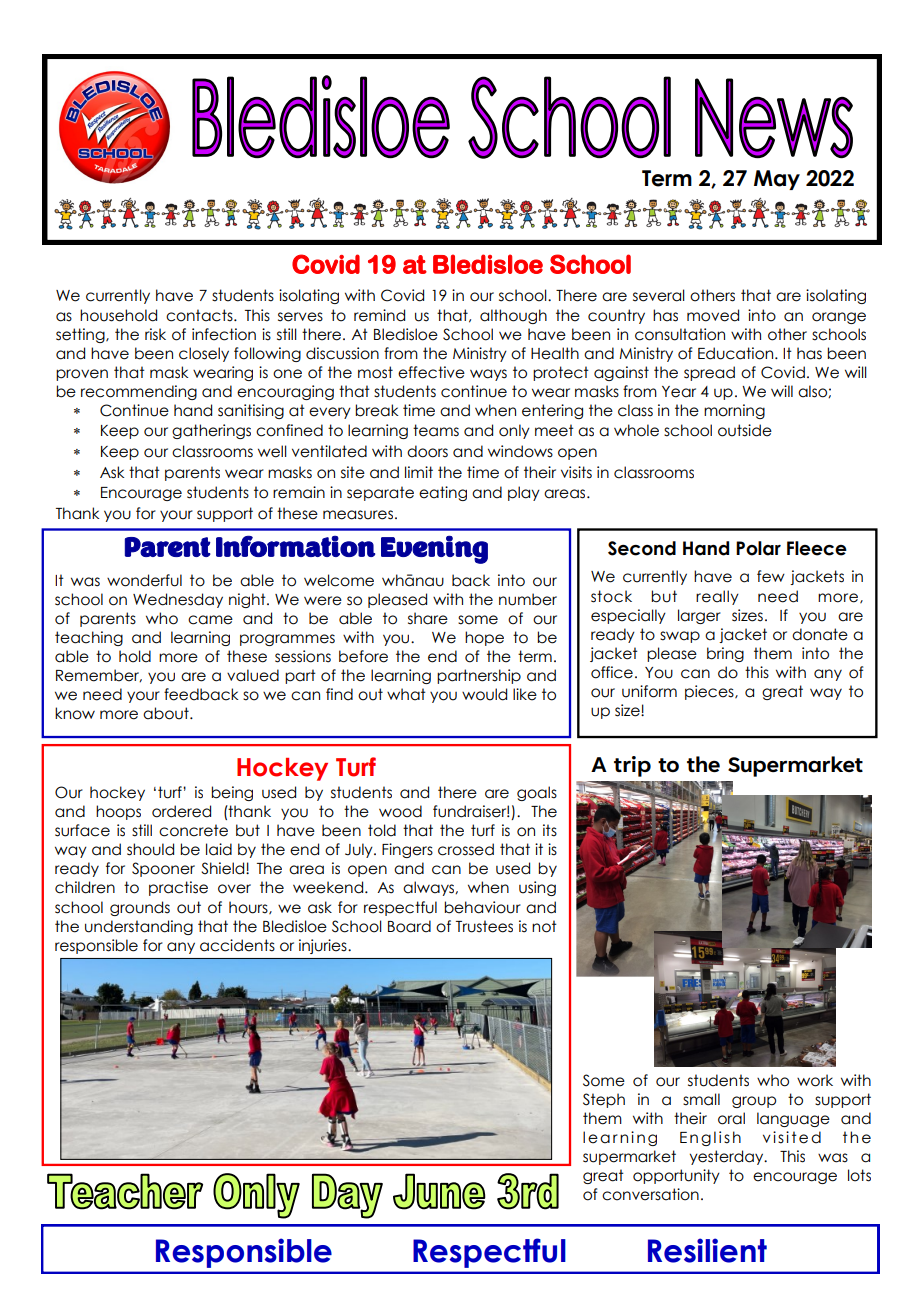  I want to click on accidents, so click(237, 945).
